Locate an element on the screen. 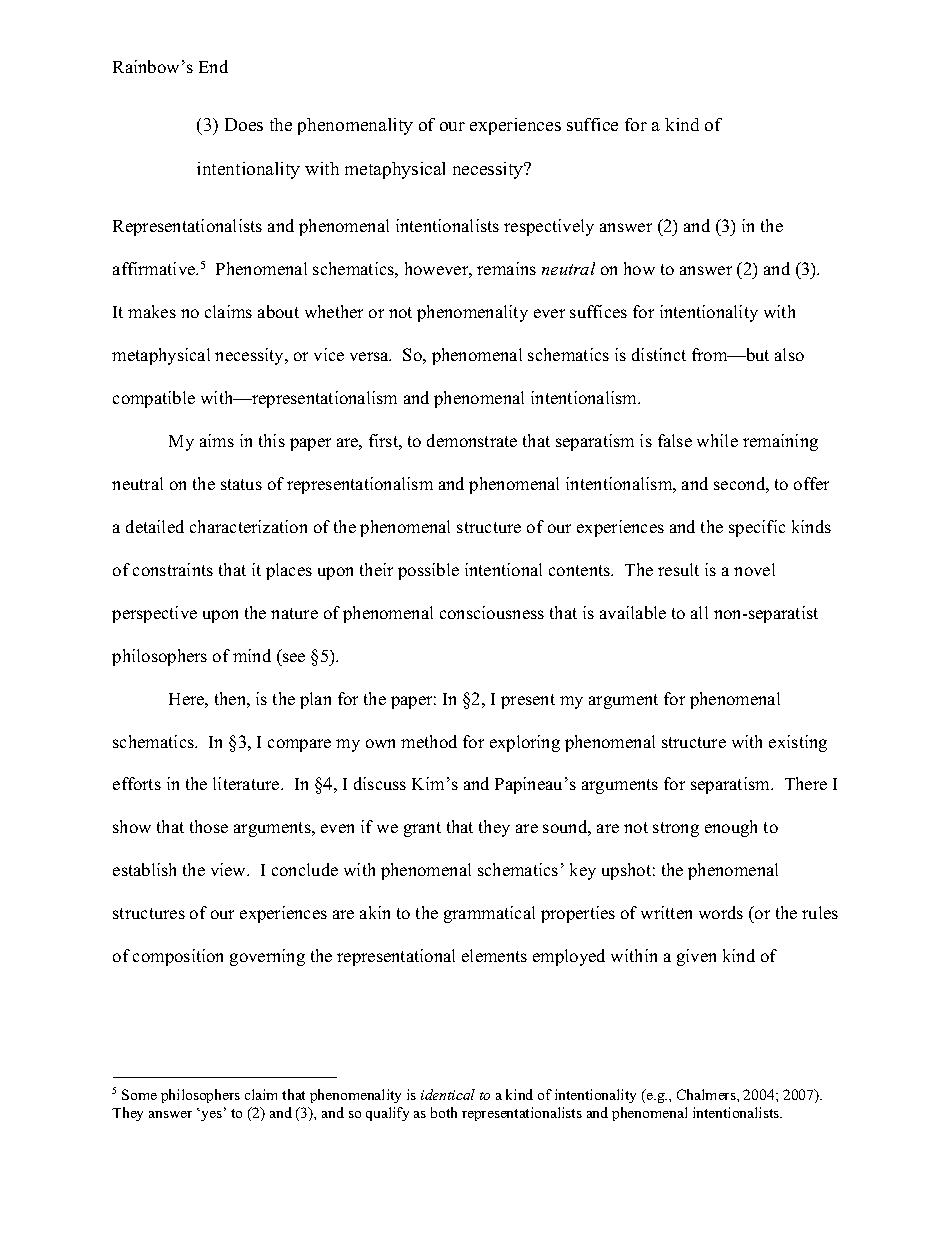 The width and height of the screenshot is (952, 1233). remains is located at coordinates (506, 268).
